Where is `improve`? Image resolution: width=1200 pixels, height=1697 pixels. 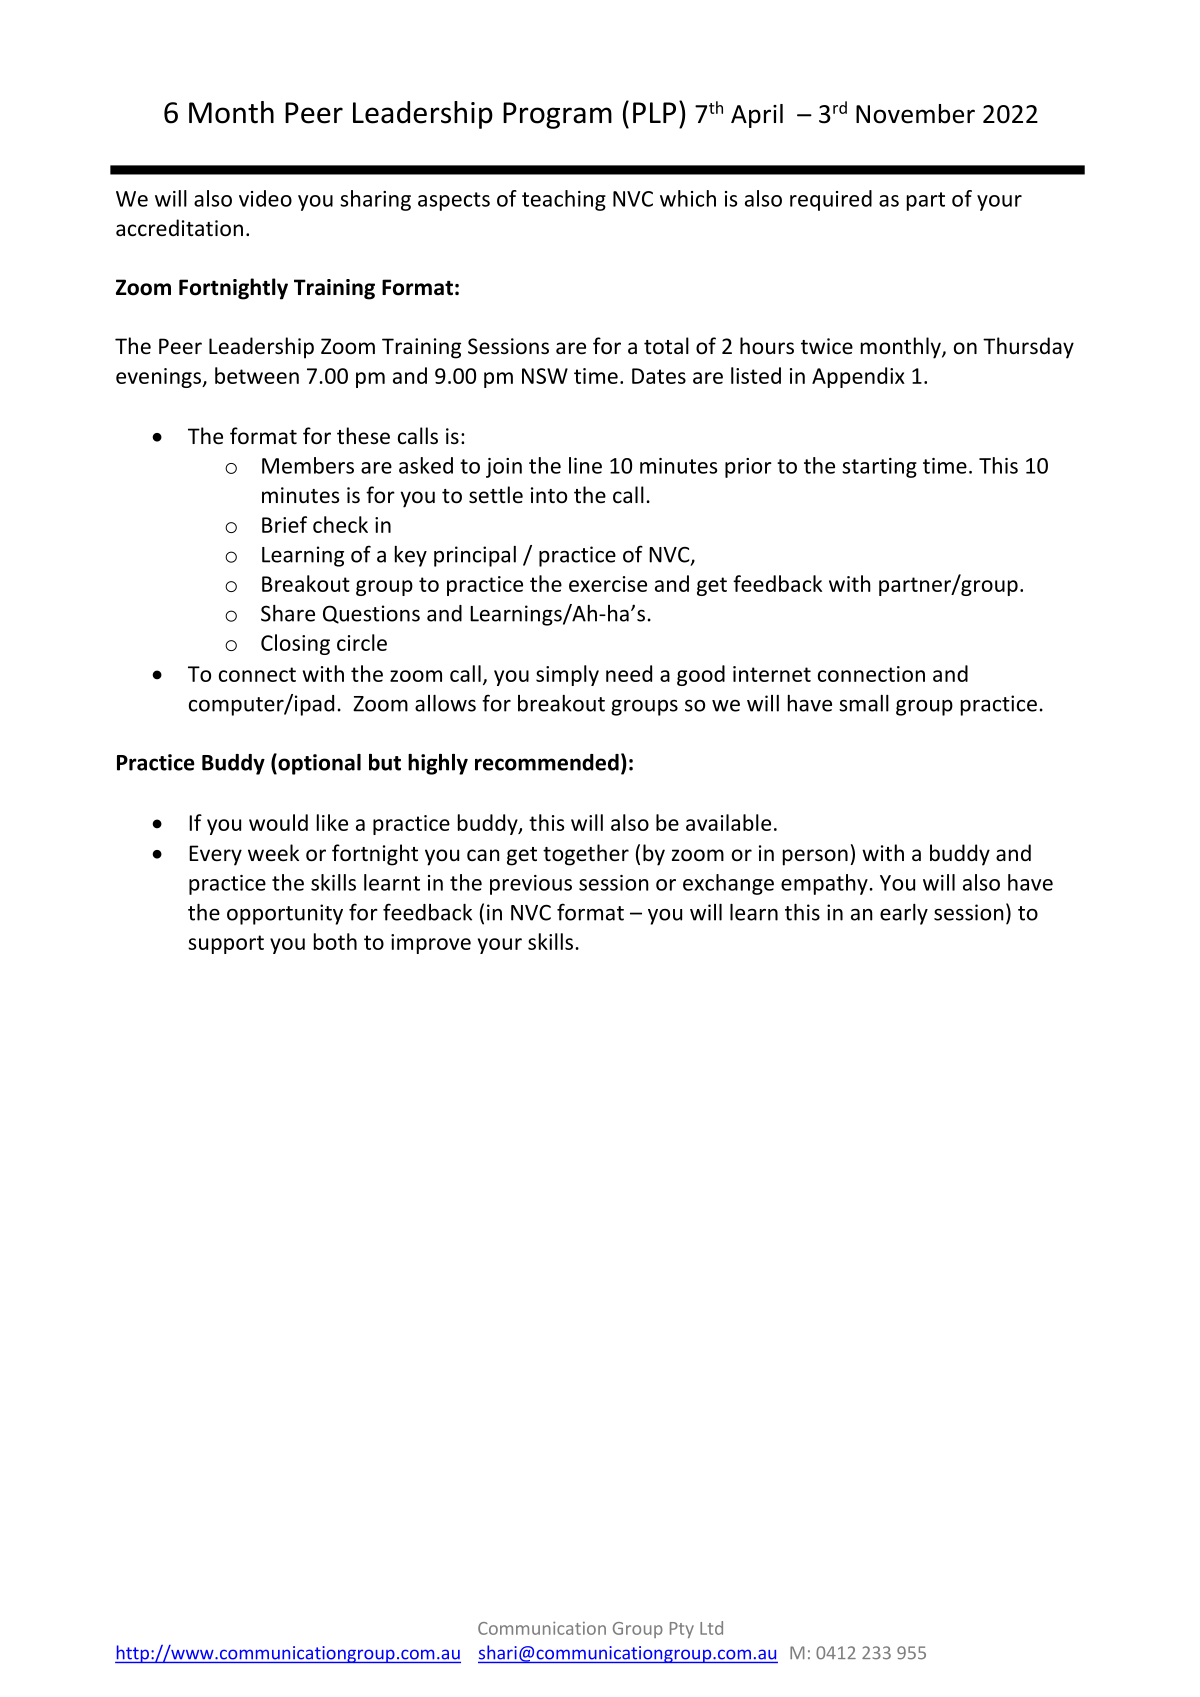
improve is located at coordinates (431, 944).
